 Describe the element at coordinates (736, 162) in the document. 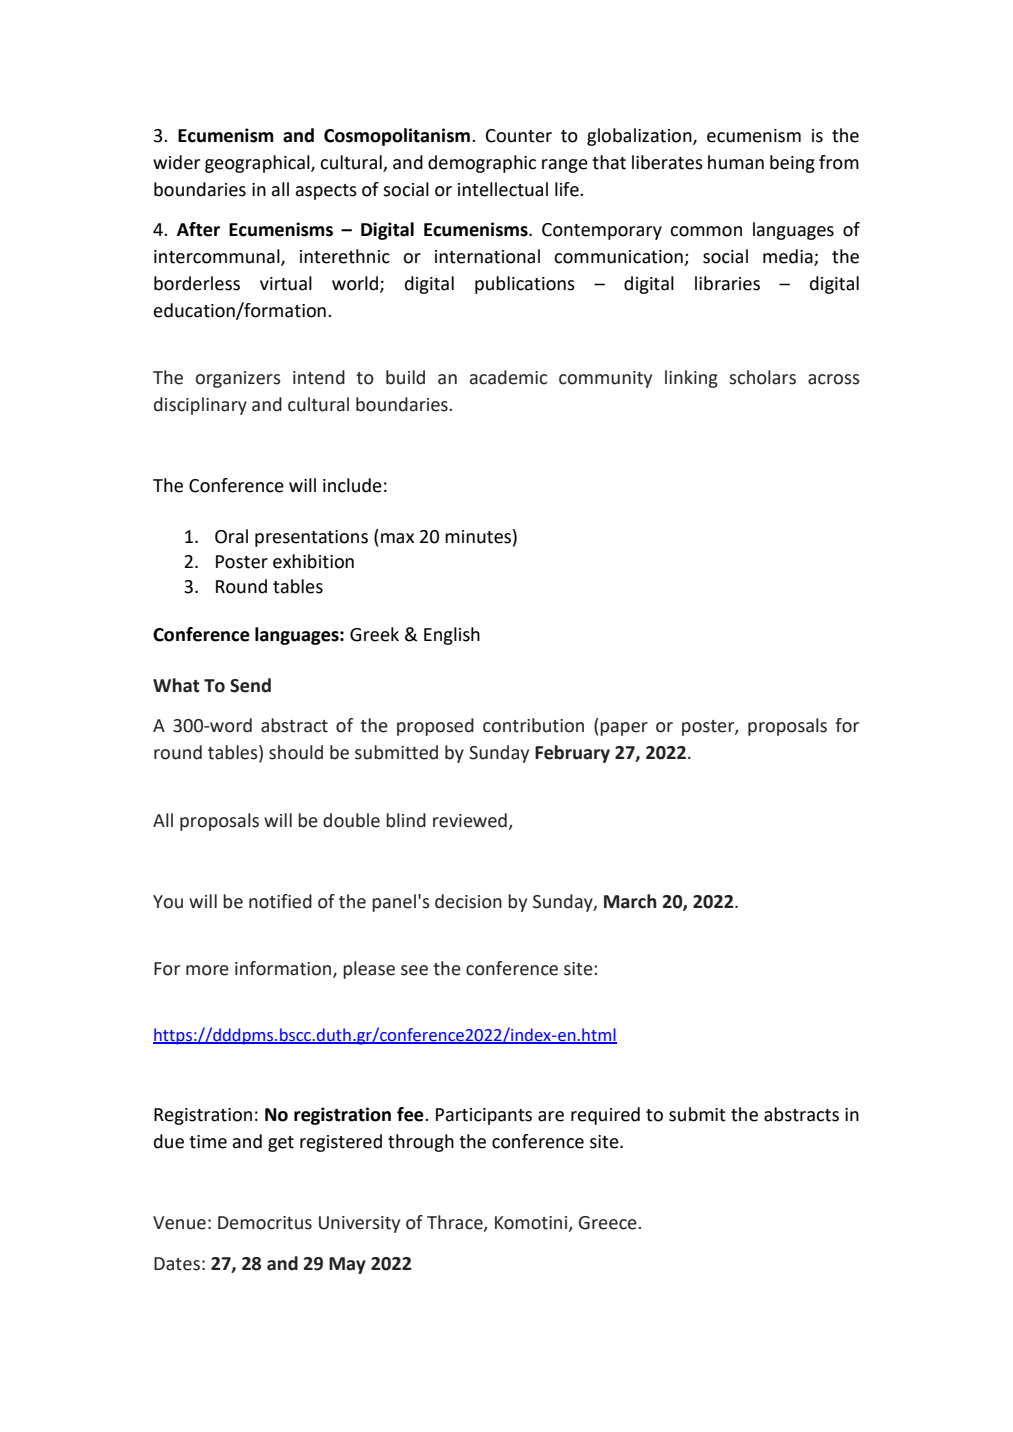

I see `human` at that location.
